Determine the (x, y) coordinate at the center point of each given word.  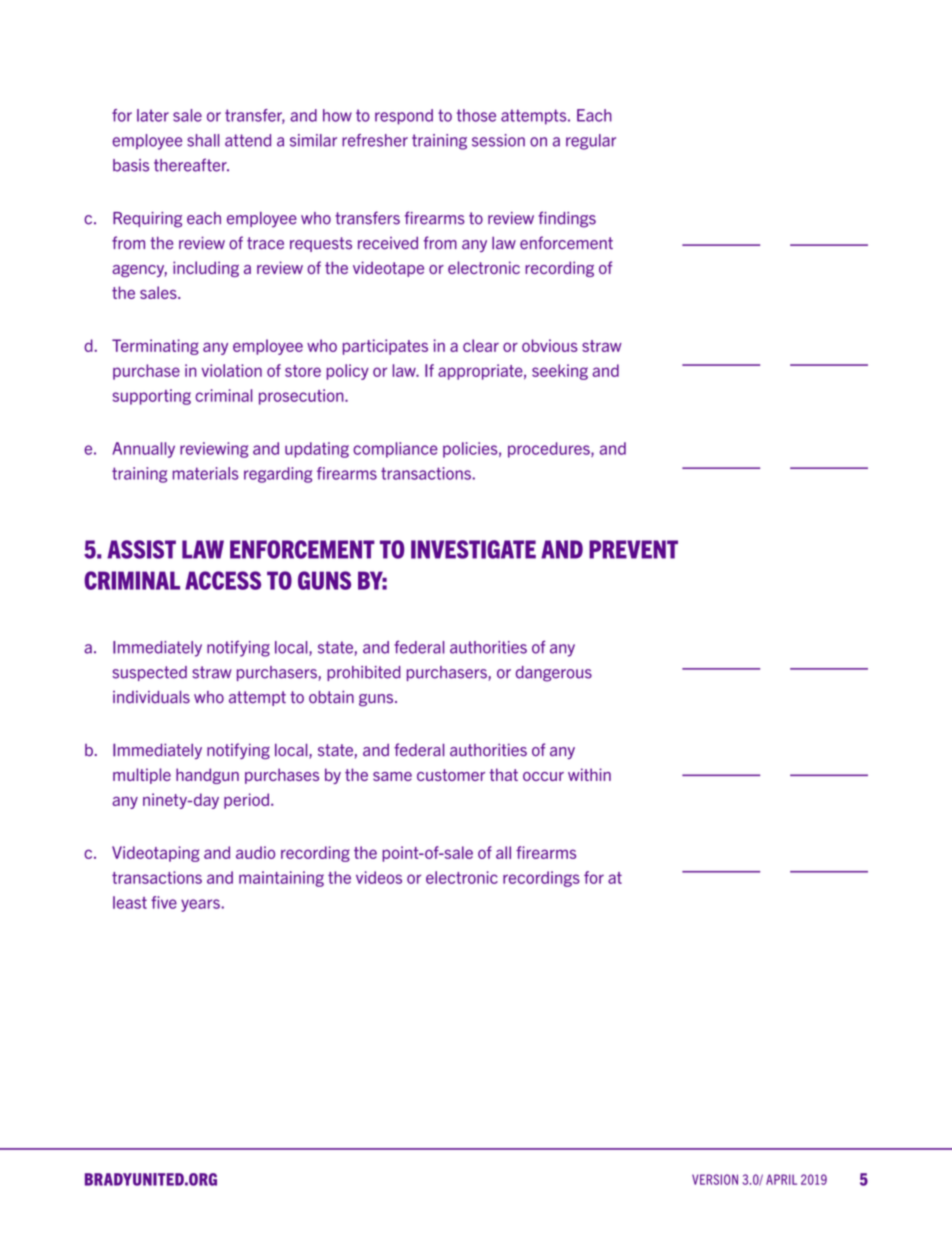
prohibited (364, 673)
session (498, 140)
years (201, 905)
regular (591, 142)
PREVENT (633, 549)
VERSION (715, 1179)
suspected (149, 673)
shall (203, 140)
